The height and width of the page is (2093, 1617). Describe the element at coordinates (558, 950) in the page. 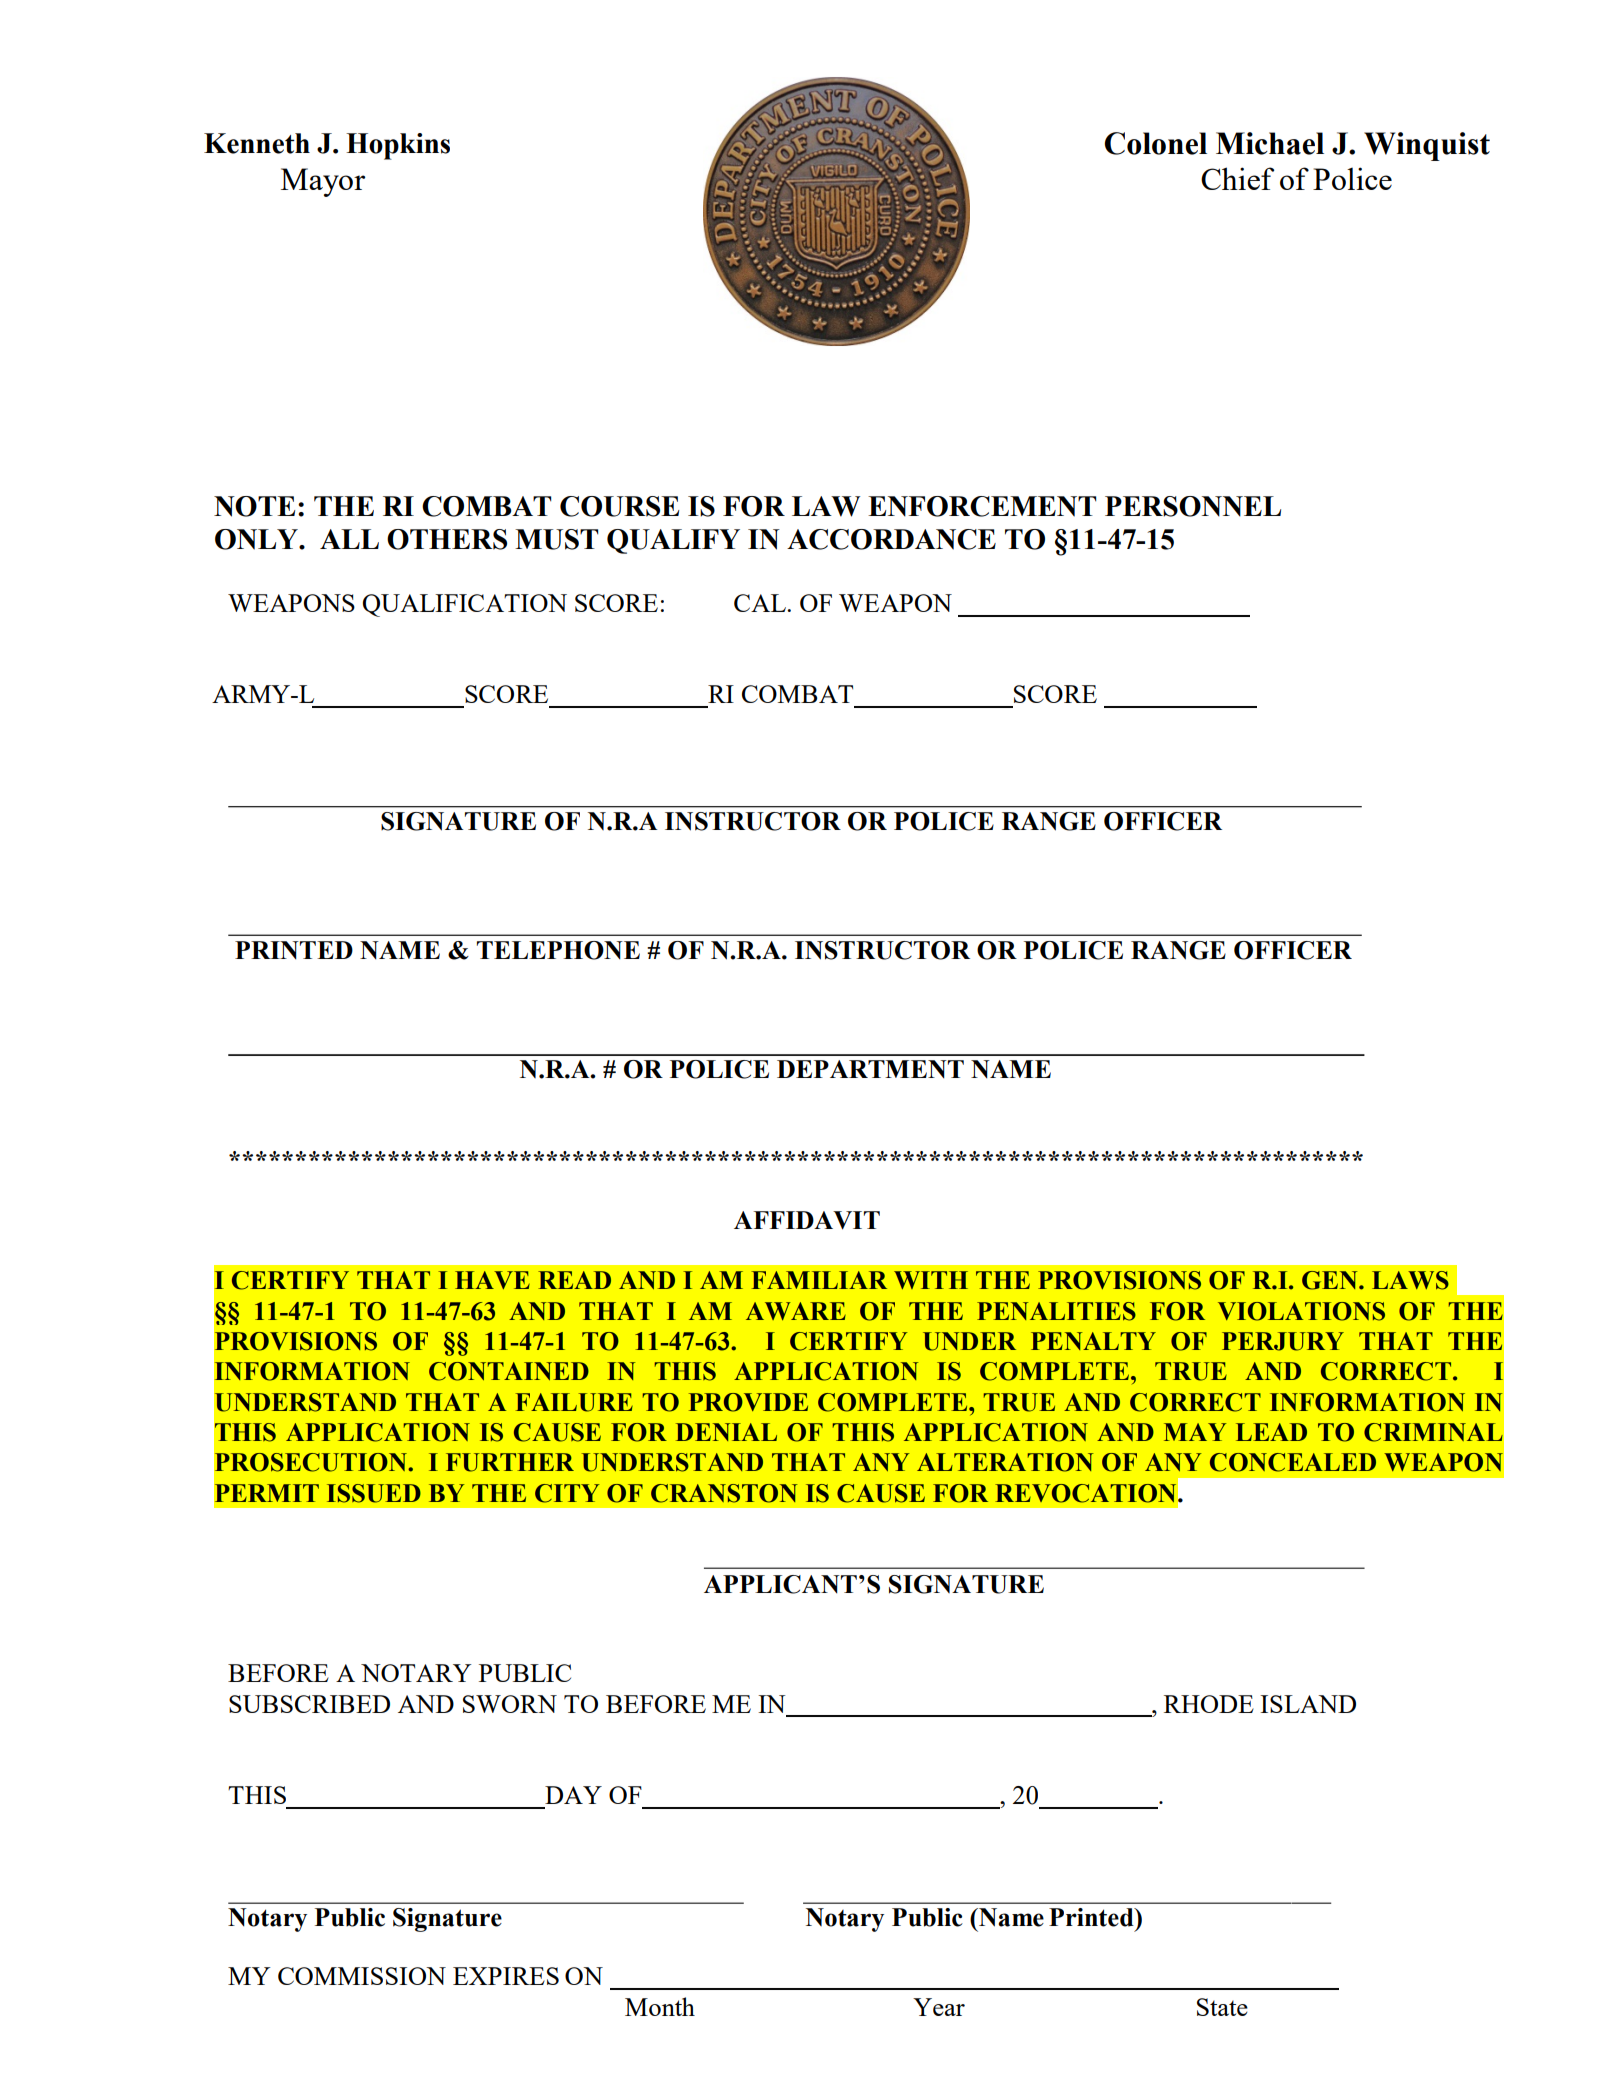

I see `TELEPHONE` at that location.
